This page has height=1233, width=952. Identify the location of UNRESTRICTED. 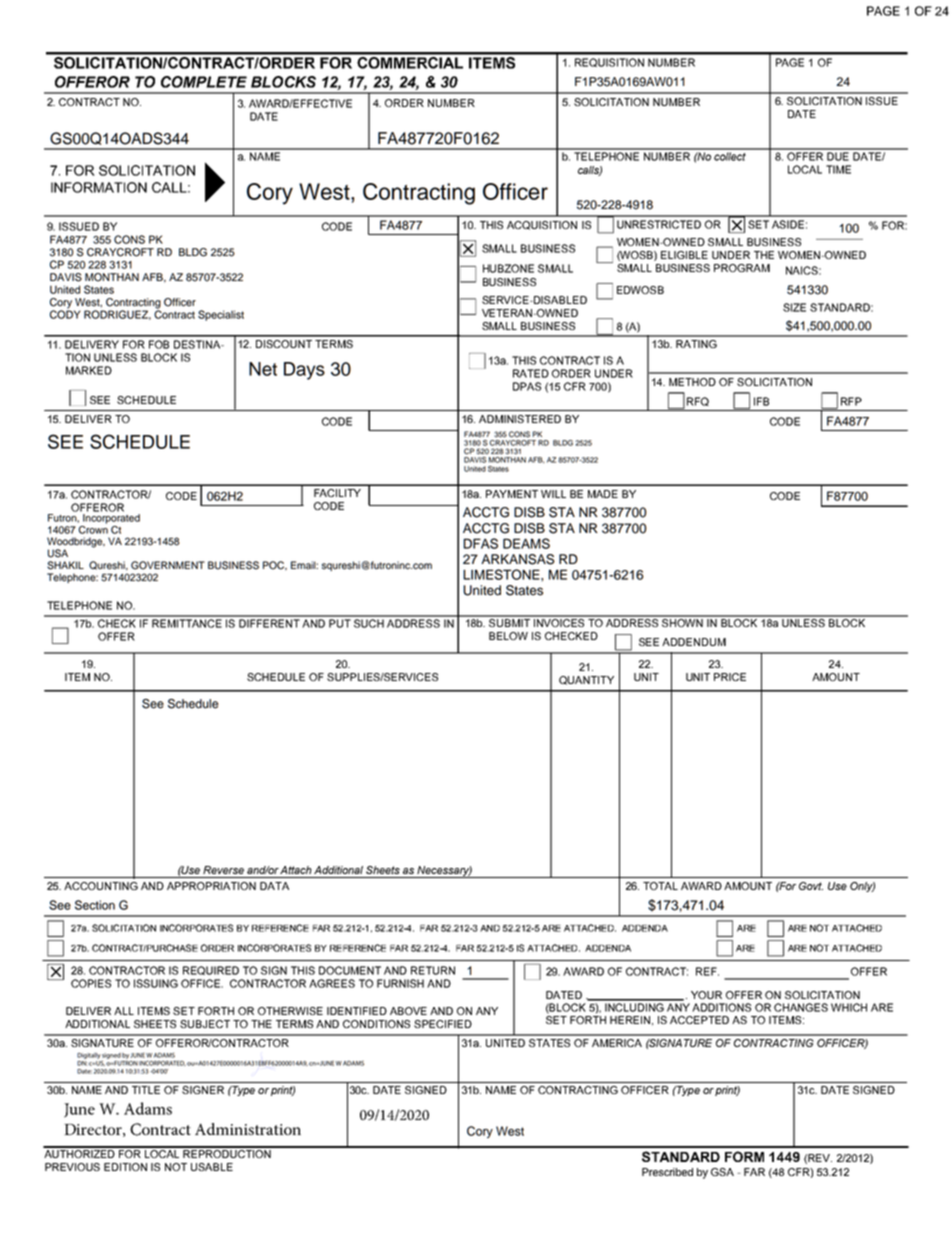
(659, 224).
